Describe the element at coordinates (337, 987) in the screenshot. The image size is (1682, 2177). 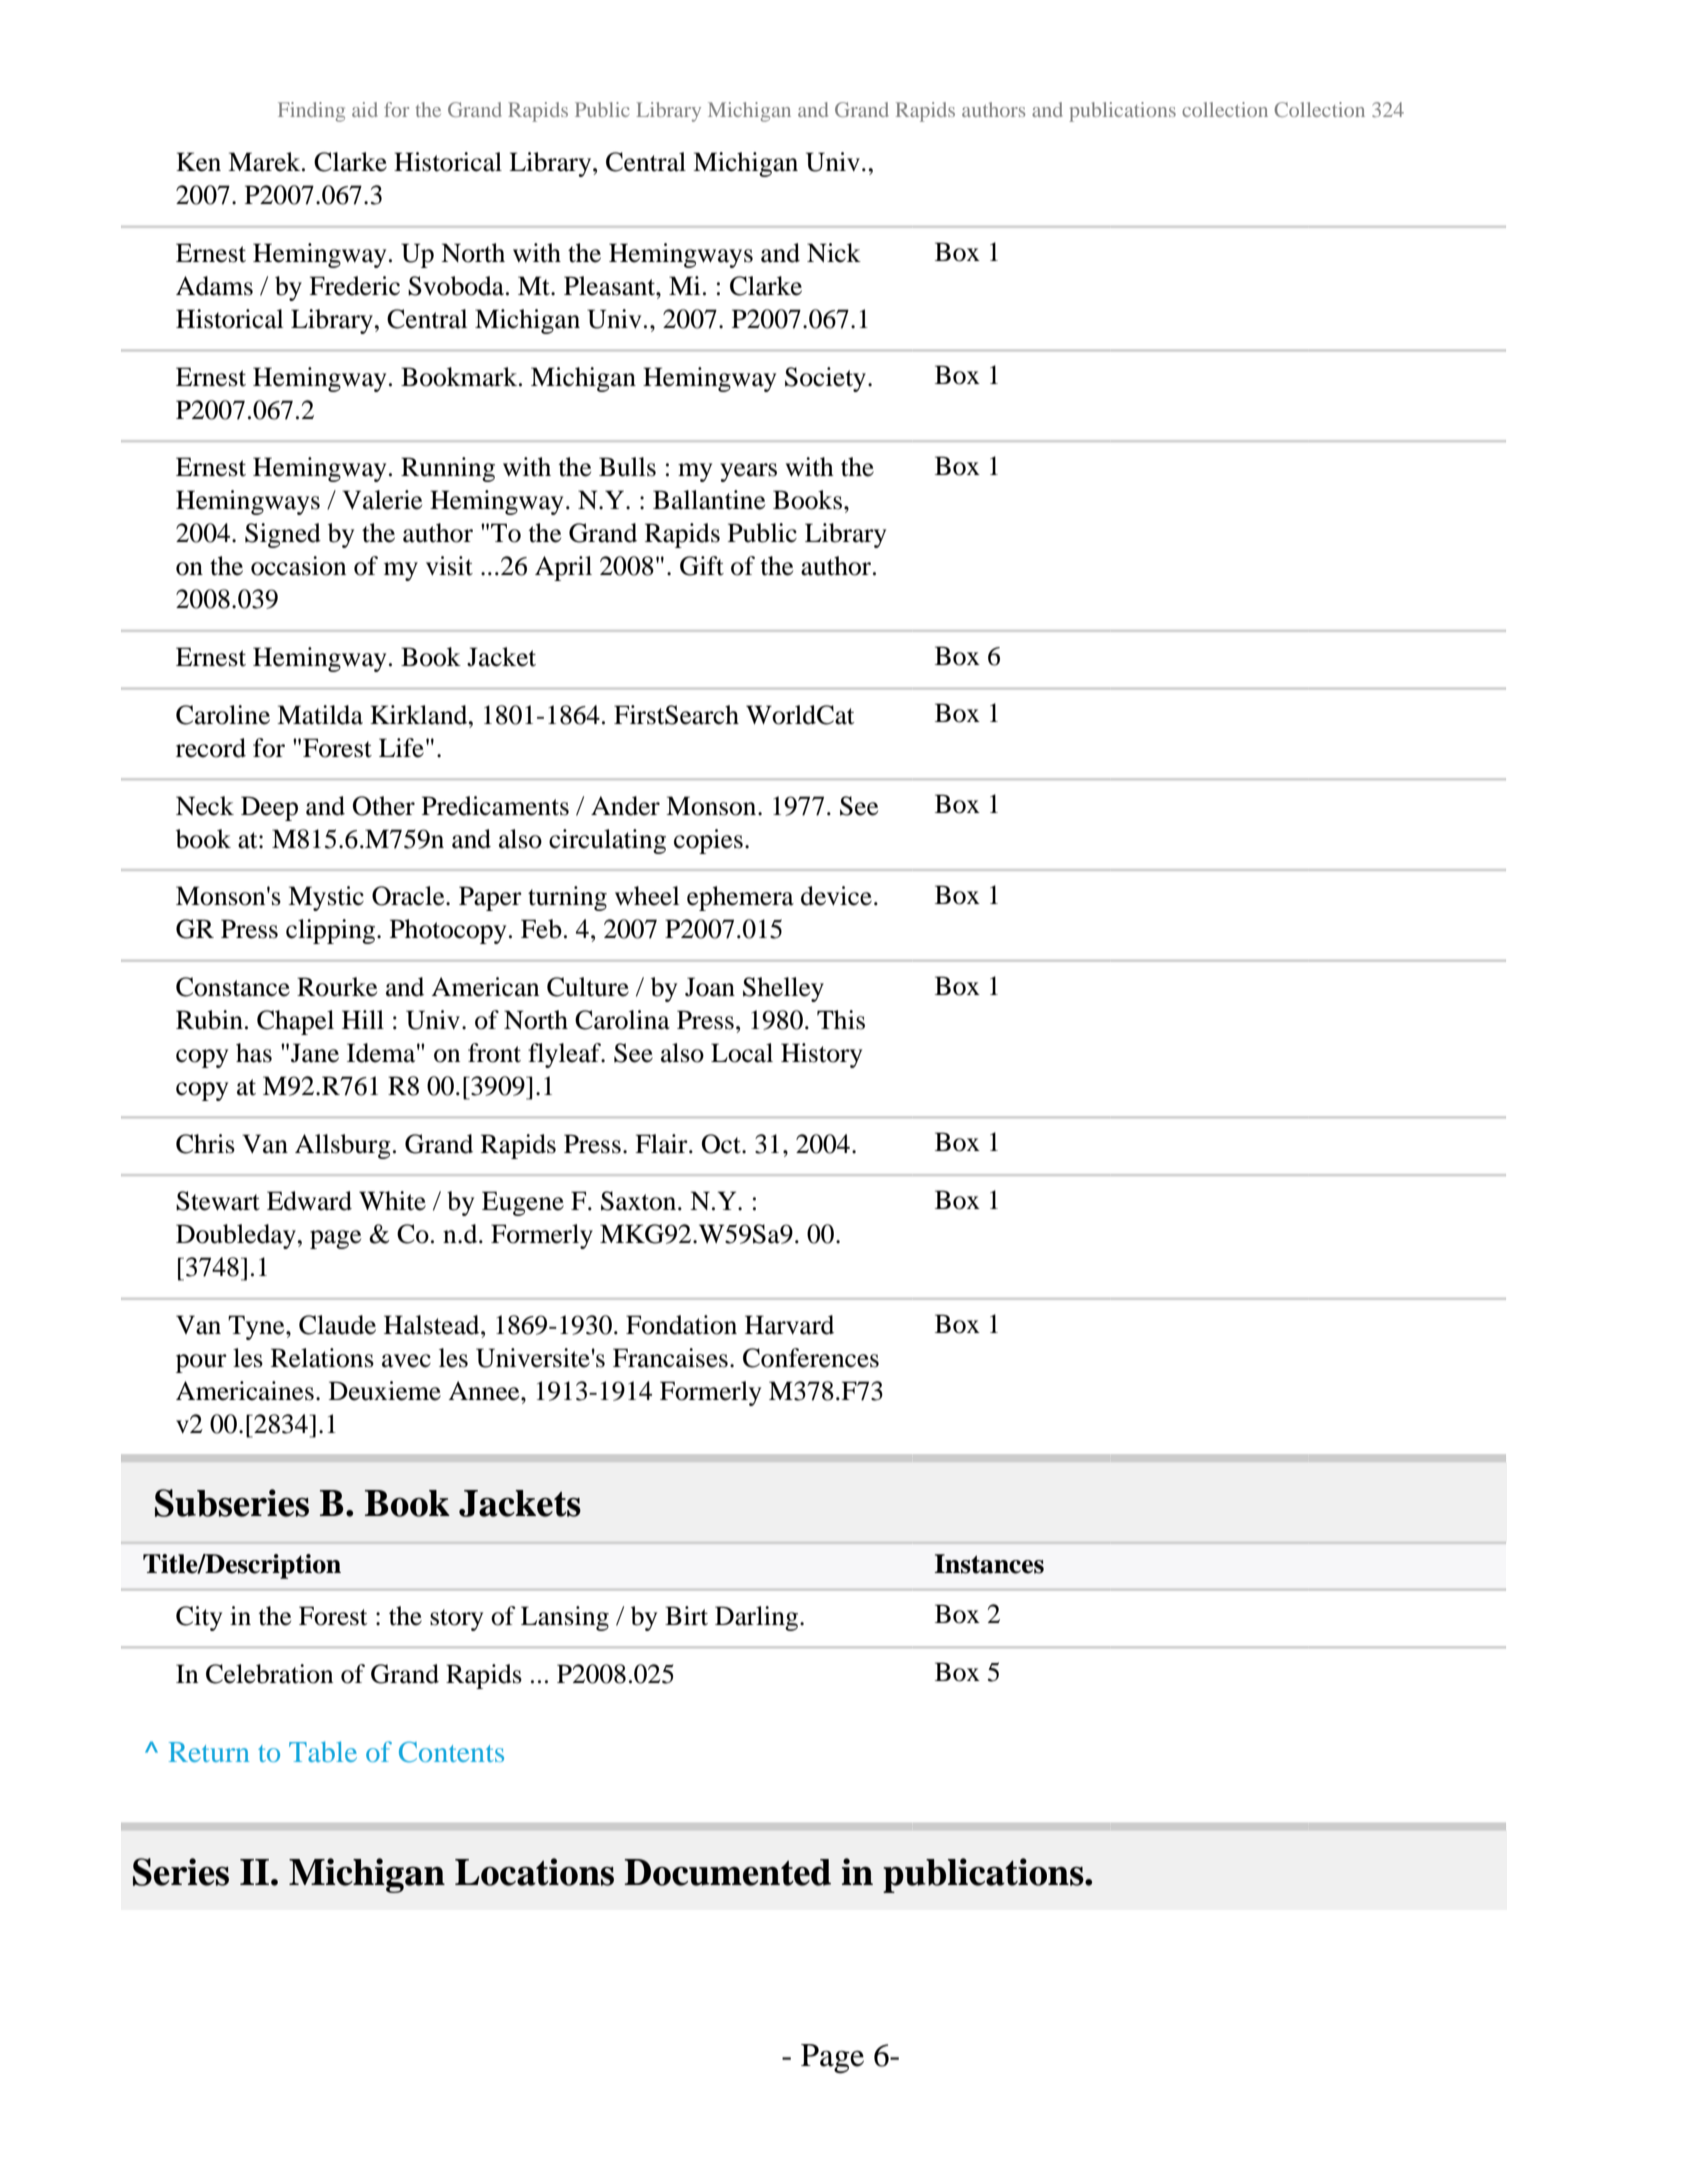
I see `Rourke` at that location.
